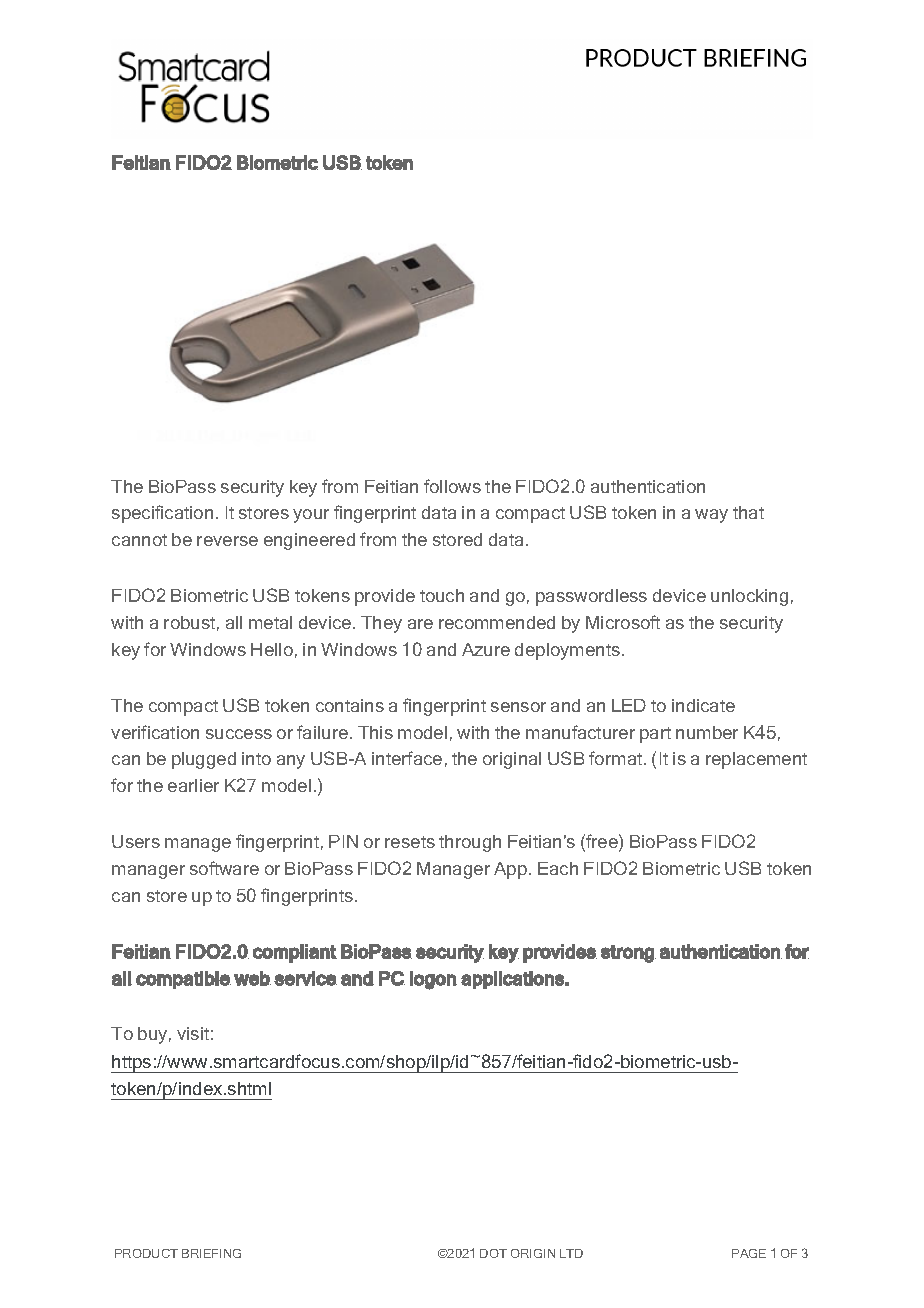  What do you see at coordinates (628, 954) in the page?
I see `strong` at bounding box center [628, 954].
